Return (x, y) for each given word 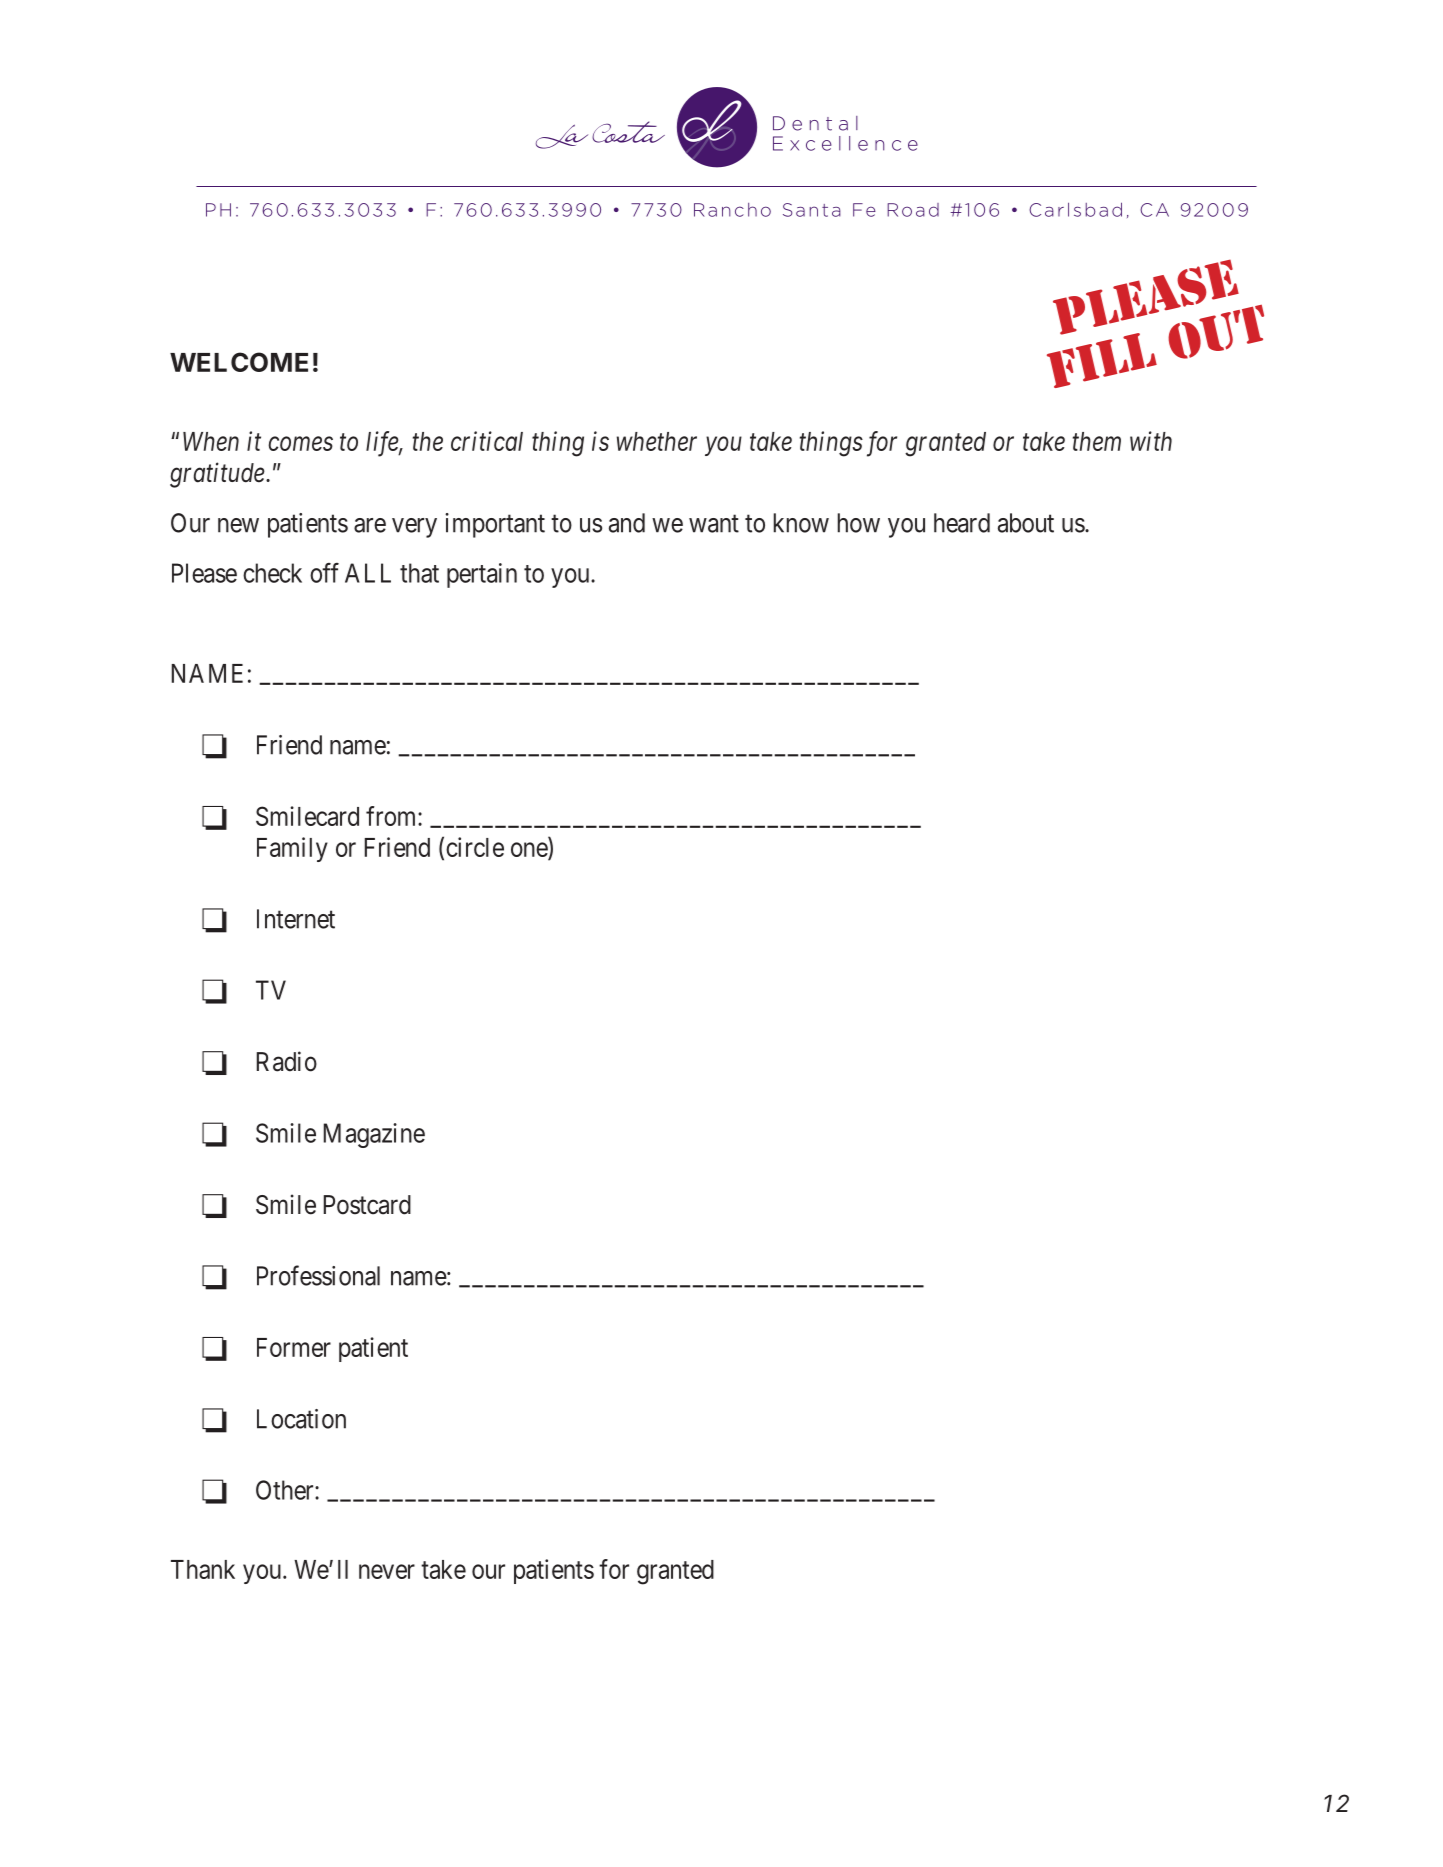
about (1026, 523)
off (324, 573)
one (530, 850)
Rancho (732, 210)
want (714, 524)
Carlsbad (1075, 209)
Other (286, 1490)
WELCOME (239, 362)
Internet (296, 919)
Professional (318, 1275)
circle (475, 847)
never (387, 1571)
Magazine (374, 1135)
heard (962, 523)
